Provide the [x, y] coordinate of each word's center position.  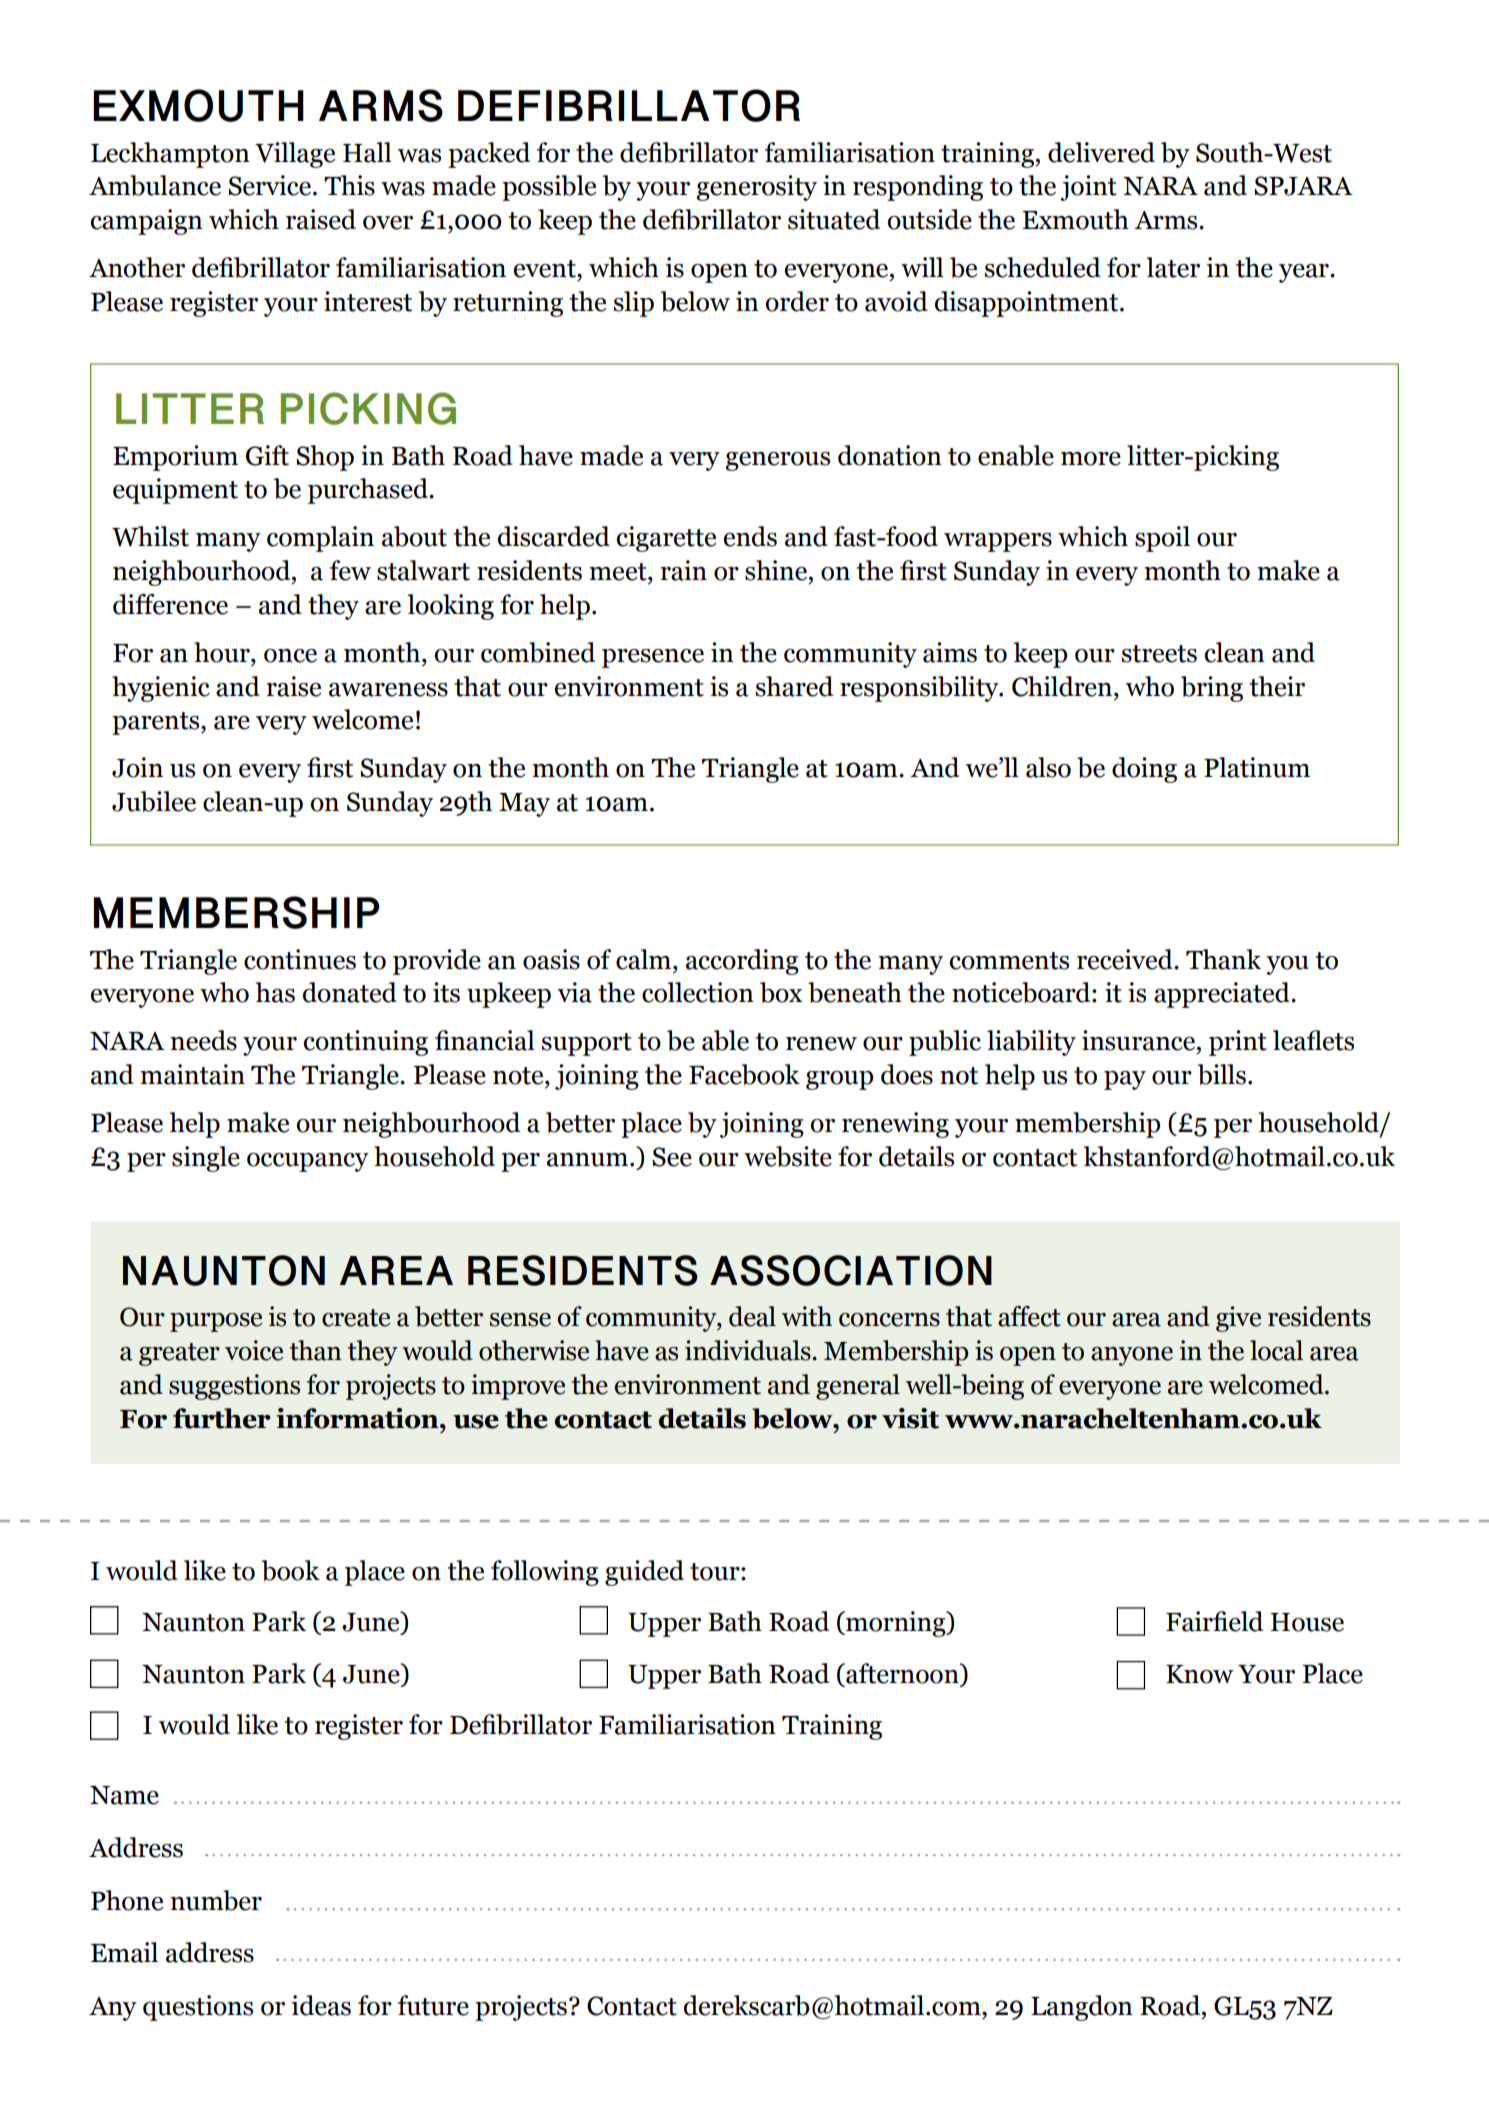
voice [254, 1350]
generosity [756, 188]
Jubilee [154, 801]
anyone [1132, 1356]
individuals [749, 1350]
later [1173, 267]
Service [269, 185]
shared [794, 686]
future [433, 2005]
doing [1144, 770]
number [216, 1900]
